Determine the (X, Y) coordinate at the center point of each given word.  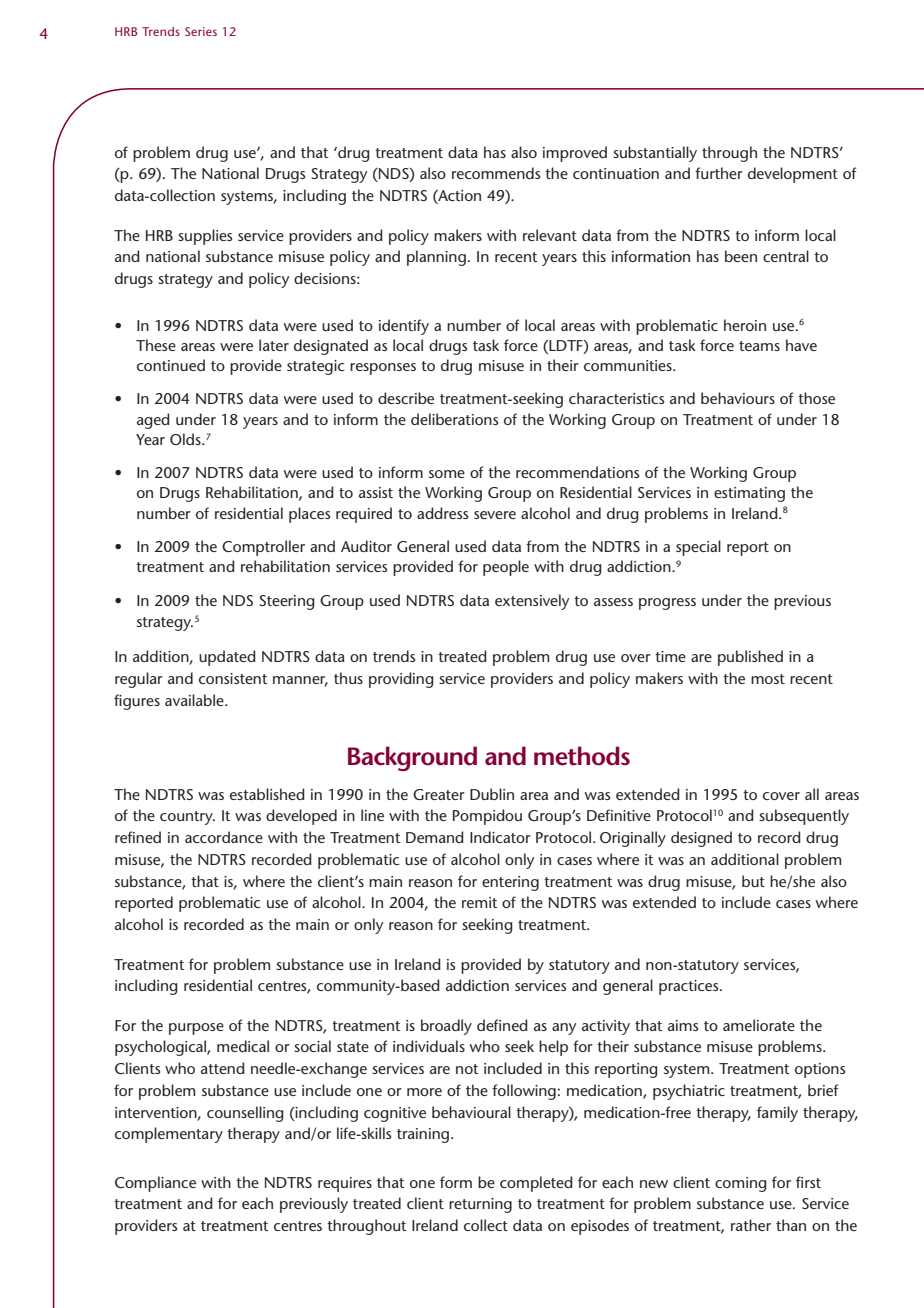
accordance (224, 837)
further (719, 173)
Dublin (492, 794)
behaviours (738, 398)
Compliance (155, 1184)
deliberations (454, 419)
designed (701, 839)
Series (201, 31)
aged (153, 421)
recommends (496, 173)
